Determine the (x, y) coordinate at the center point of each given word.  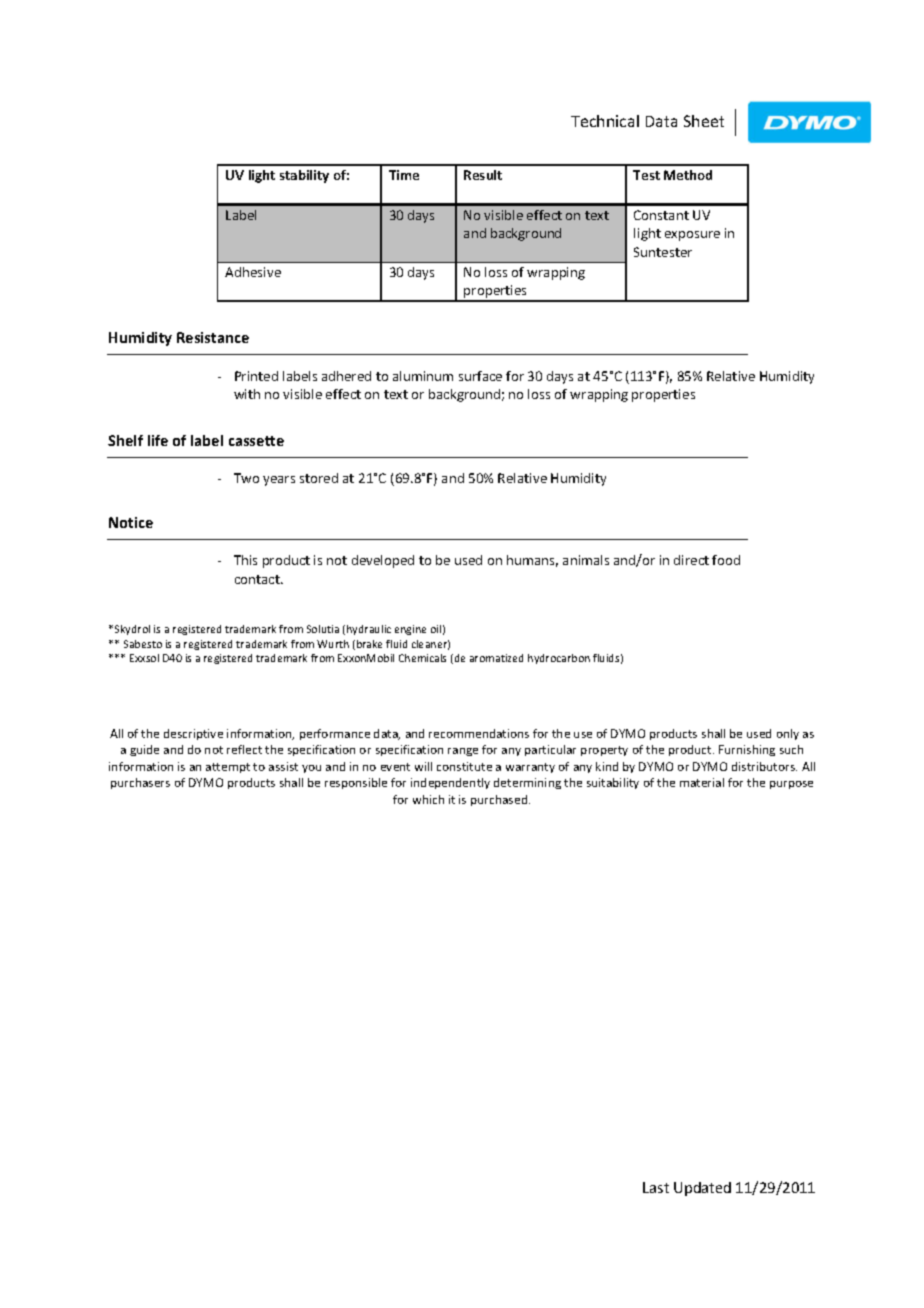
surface (480, 376)
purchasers (140, 783)
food (726, 560)
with (247, 394)
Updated (702, 1189)
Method (688, 175)
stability (304, 176)
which (428, 799)
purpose (791, 785)
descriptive (193, 734)
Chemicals (422, 658)
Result (483, 175)
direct (691, 560)
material (702, 782)
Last (656, 1187)
